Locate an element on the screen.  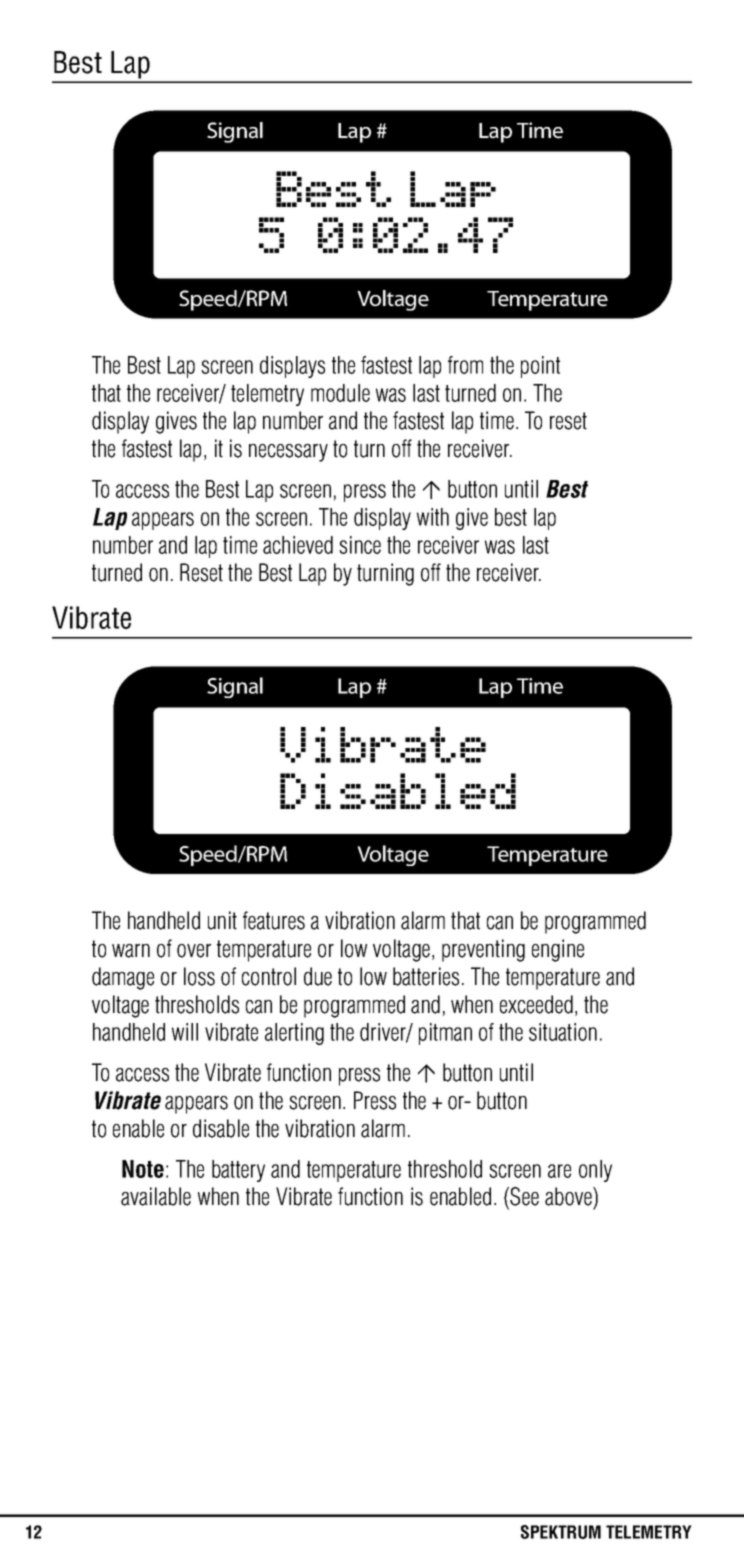
unit is located at coordinates (222, 920).
